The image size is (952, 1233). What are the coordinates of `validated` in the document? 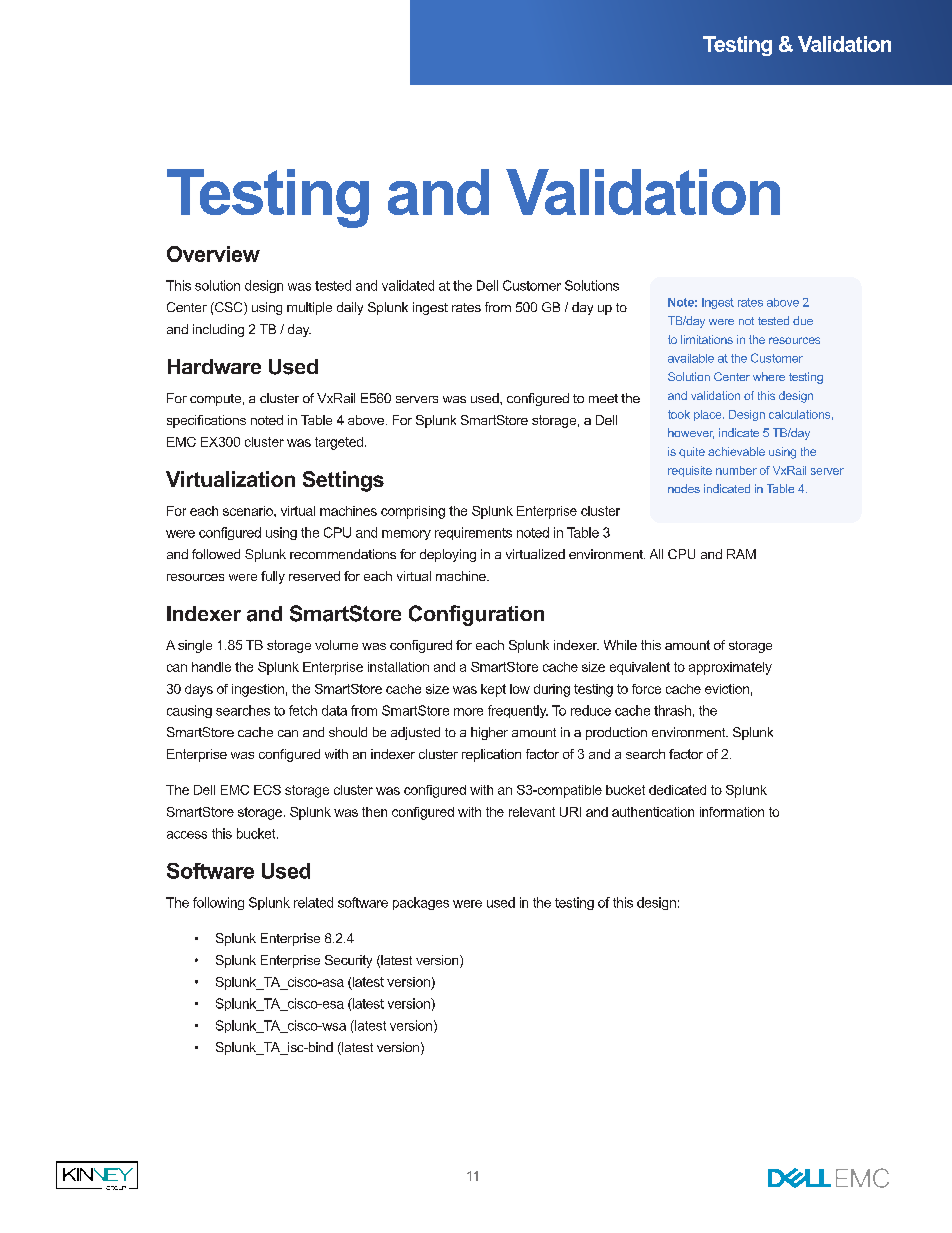 It's located at (408, 285).
